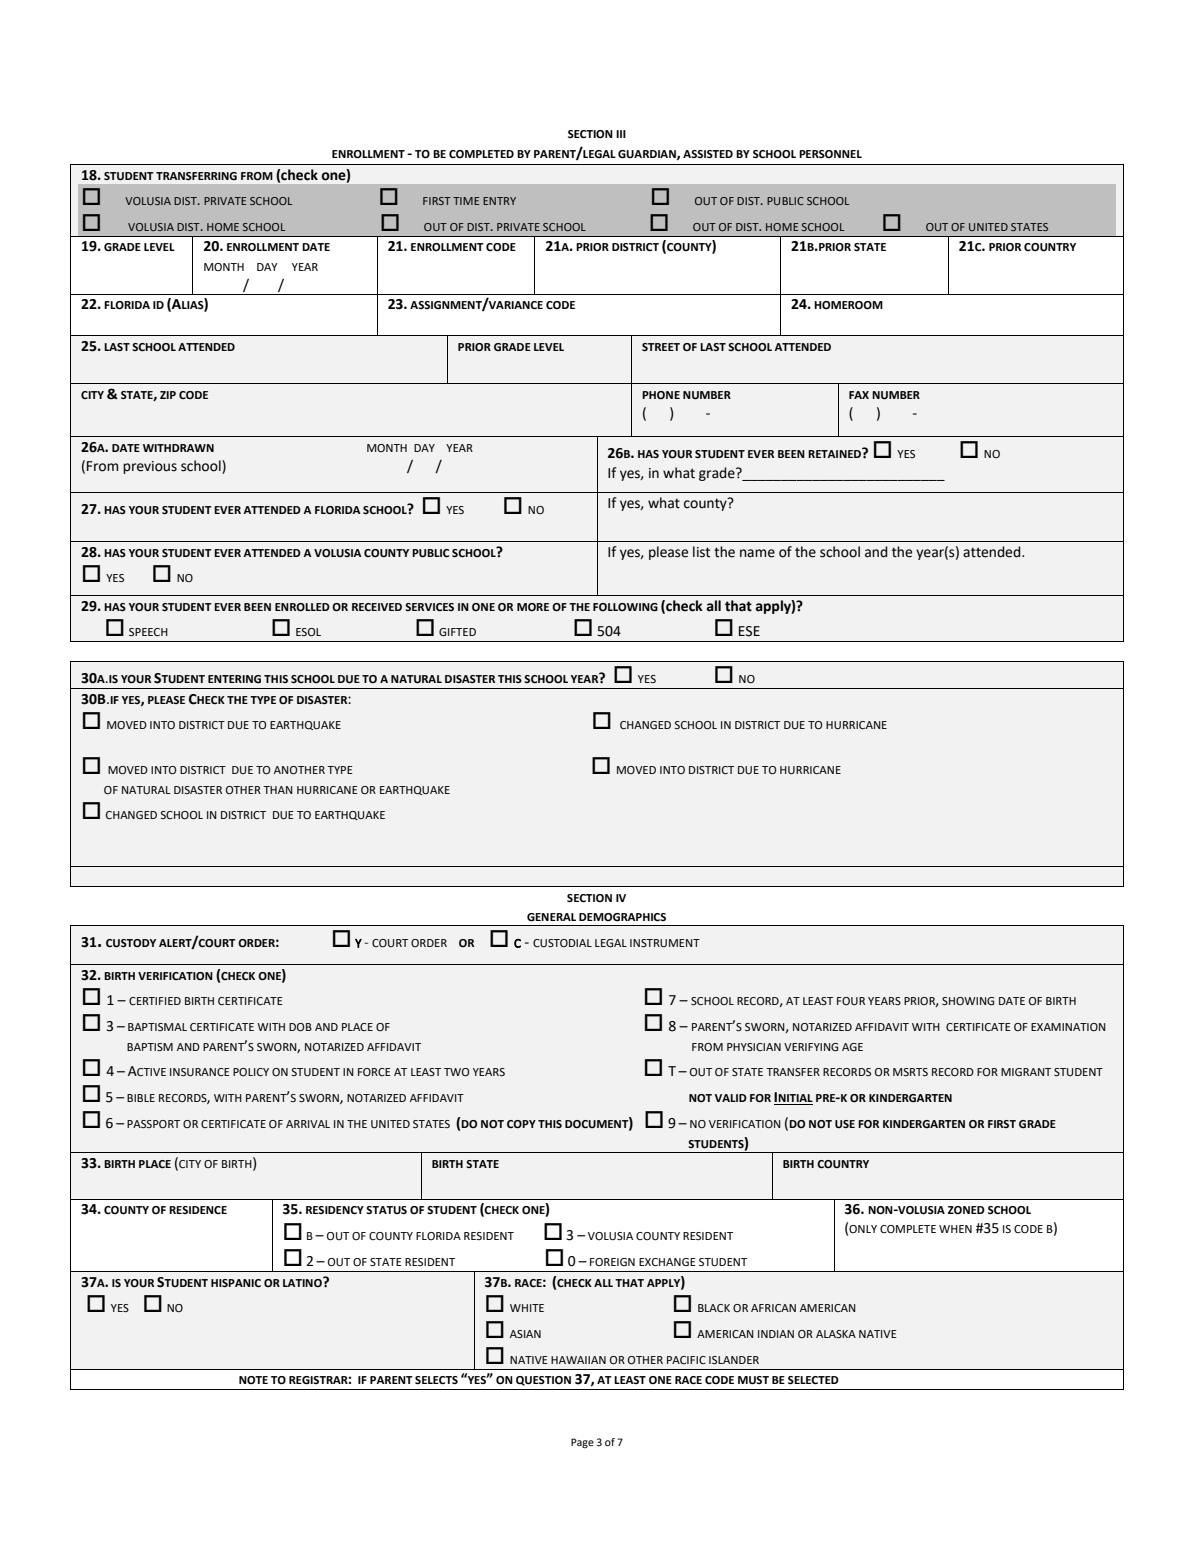 This screenshot has width=1194, height=1545. What do you see at coordinates (621, 134) in the screenshot?
I see `III` at bounding box center [621, 134].
